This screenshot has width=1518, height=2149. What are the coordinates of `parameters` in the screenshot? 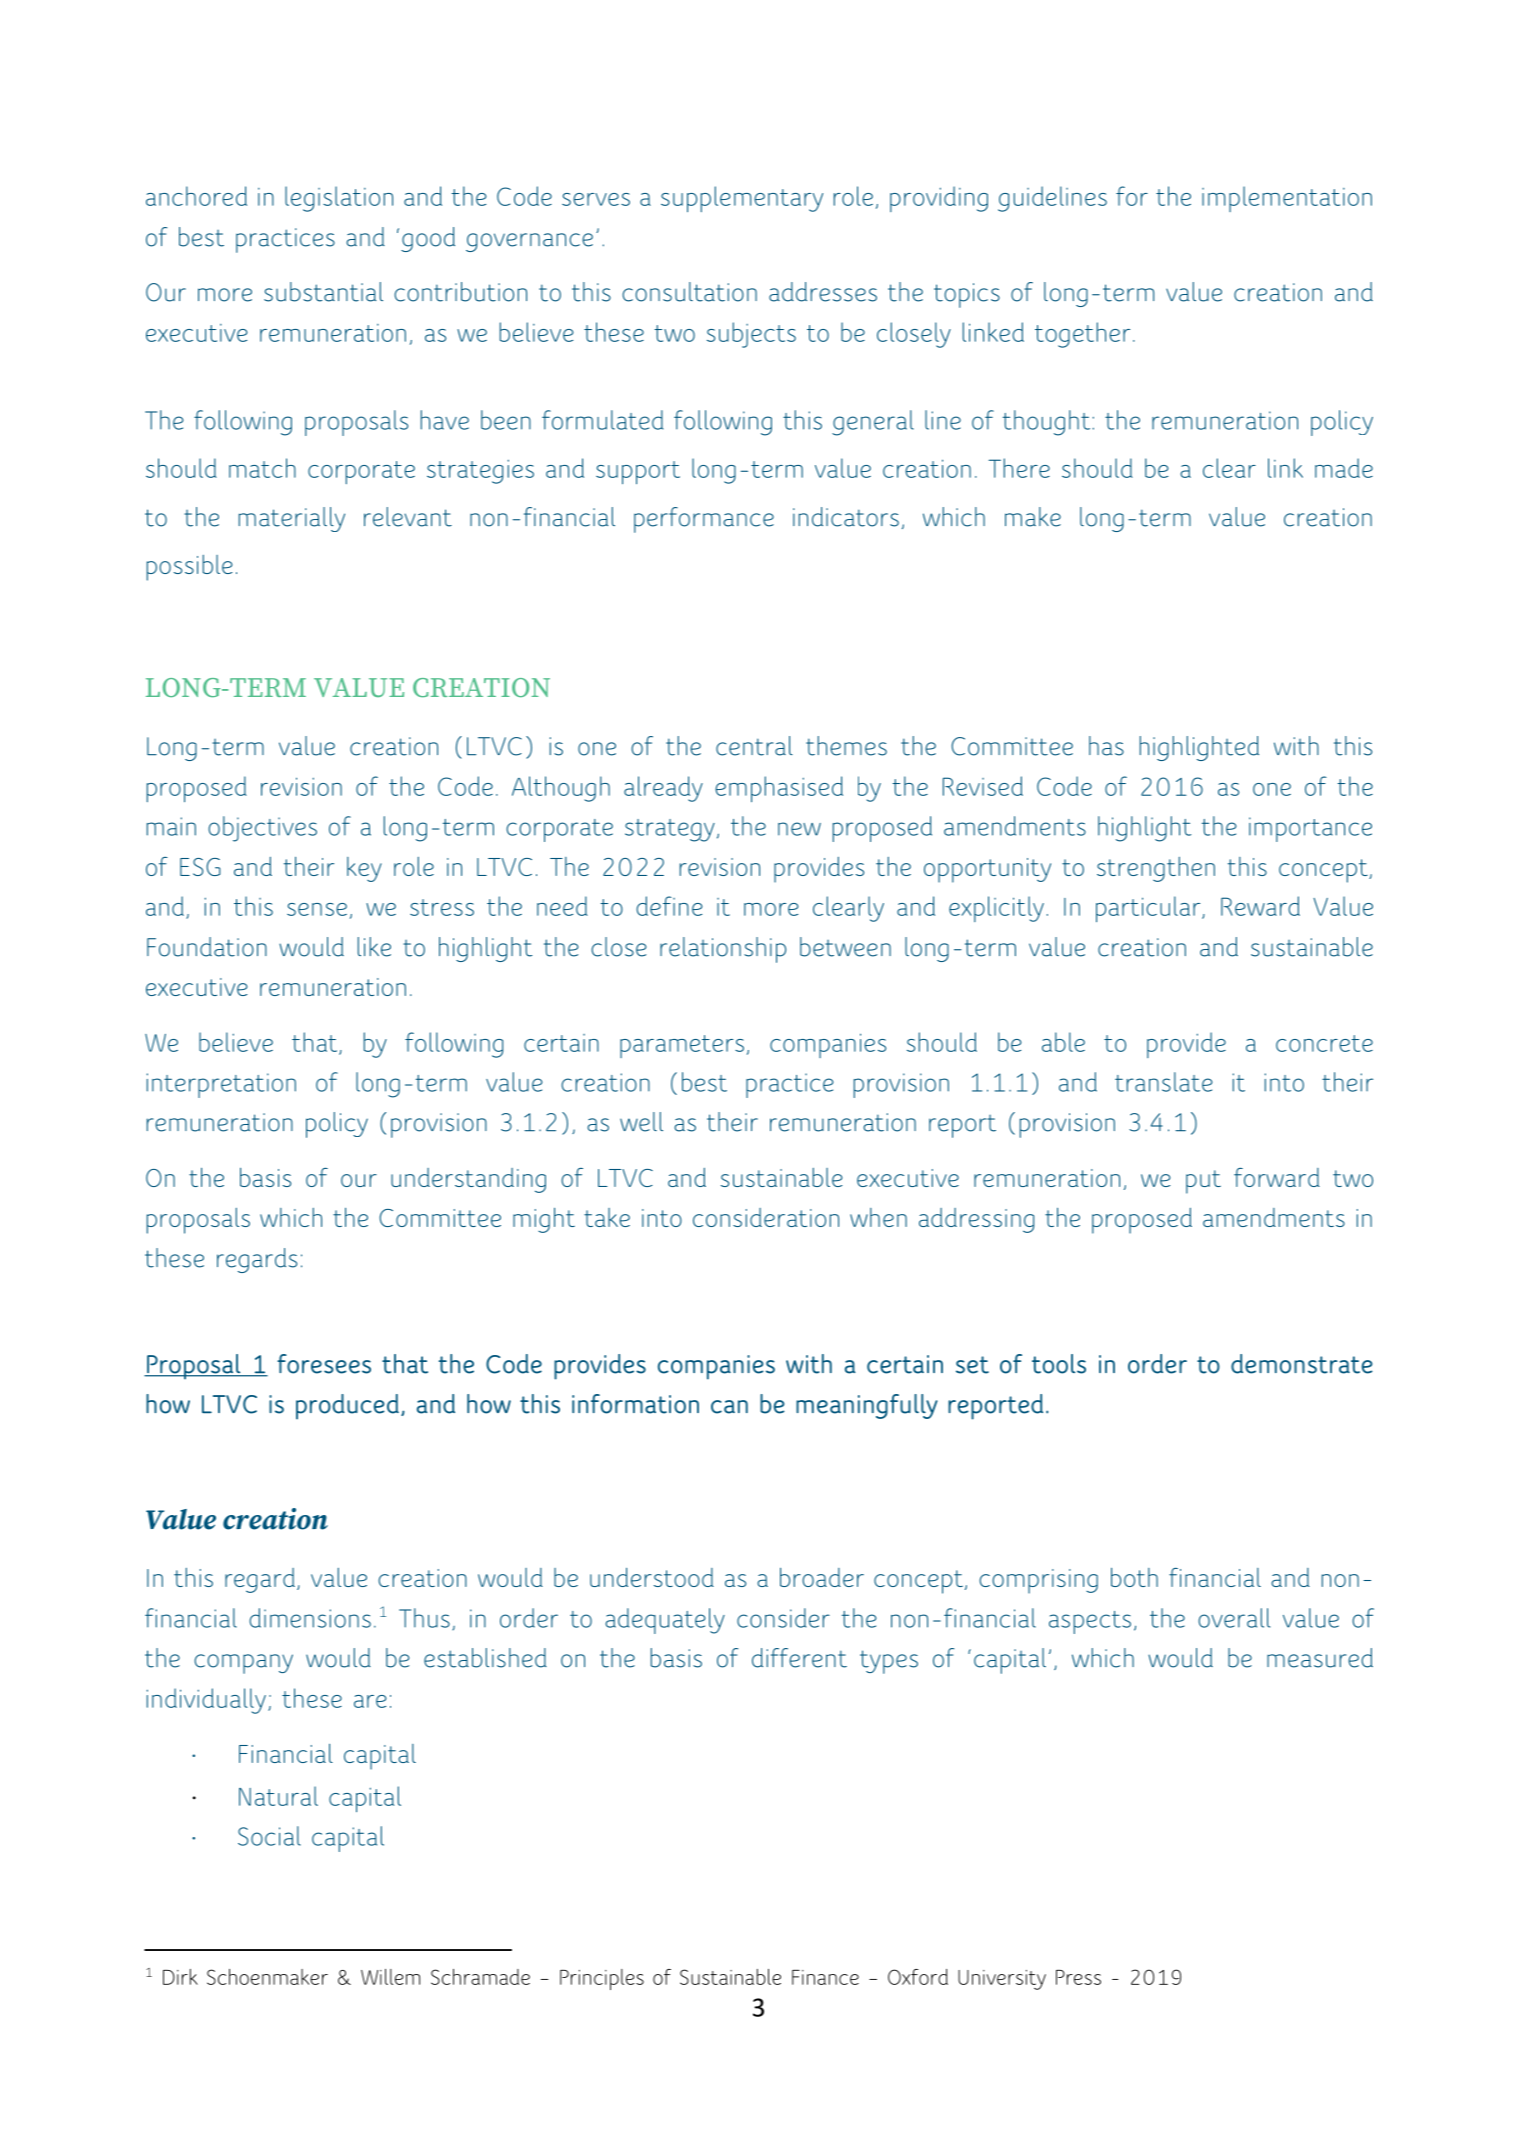 It's located at (682, 1046).
